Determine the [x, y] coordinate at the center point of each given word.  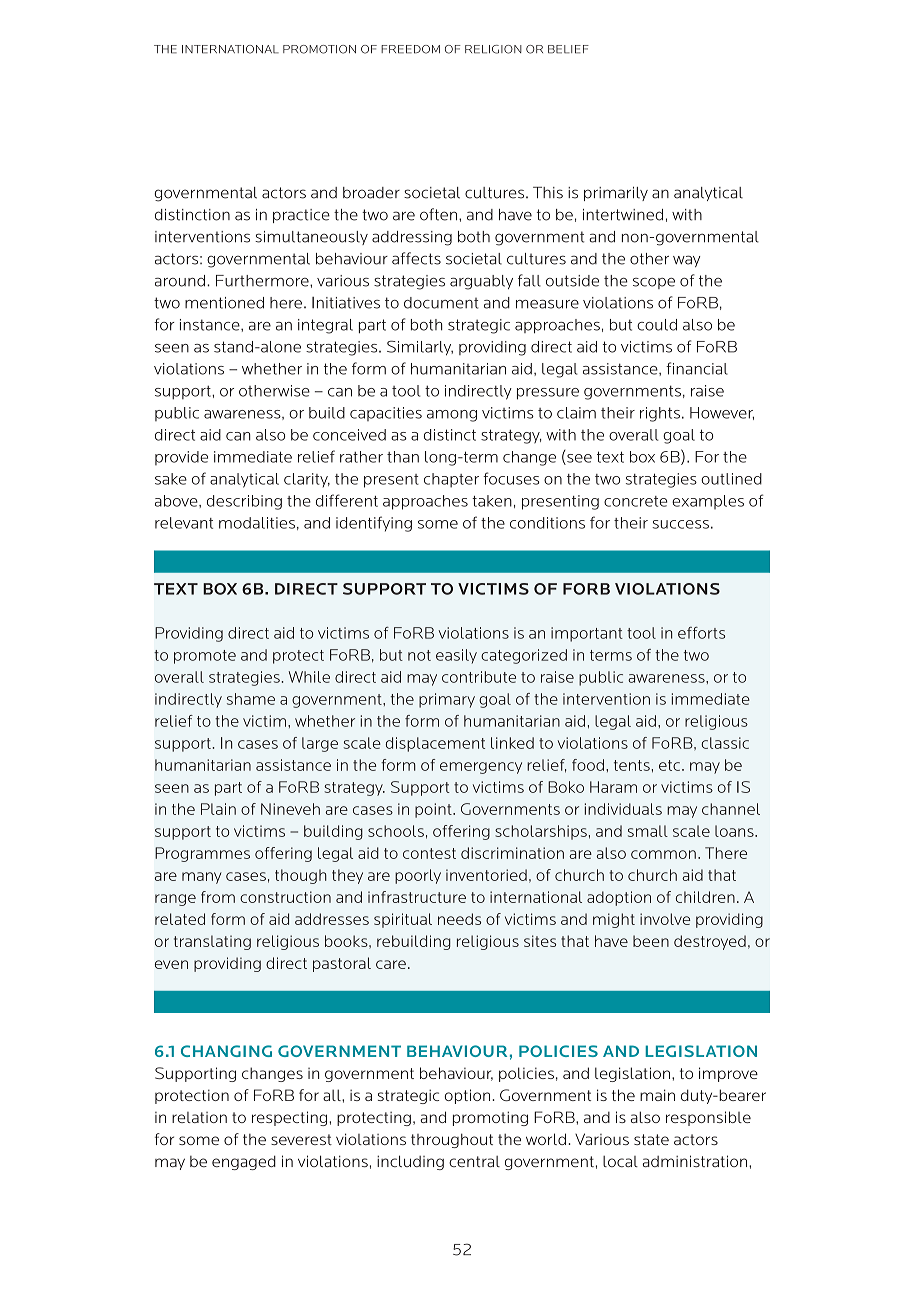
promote [205, 657]
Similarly [420, 348]
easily [456, 656]
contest [429, 853]
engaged [244, 1162]
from [218, 897]
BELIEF [568, 49]
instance [211, 325]
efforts [701, 633]
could [657, 325]
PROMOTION [319, 49]
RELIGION [493, 49]
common [663, 854]
